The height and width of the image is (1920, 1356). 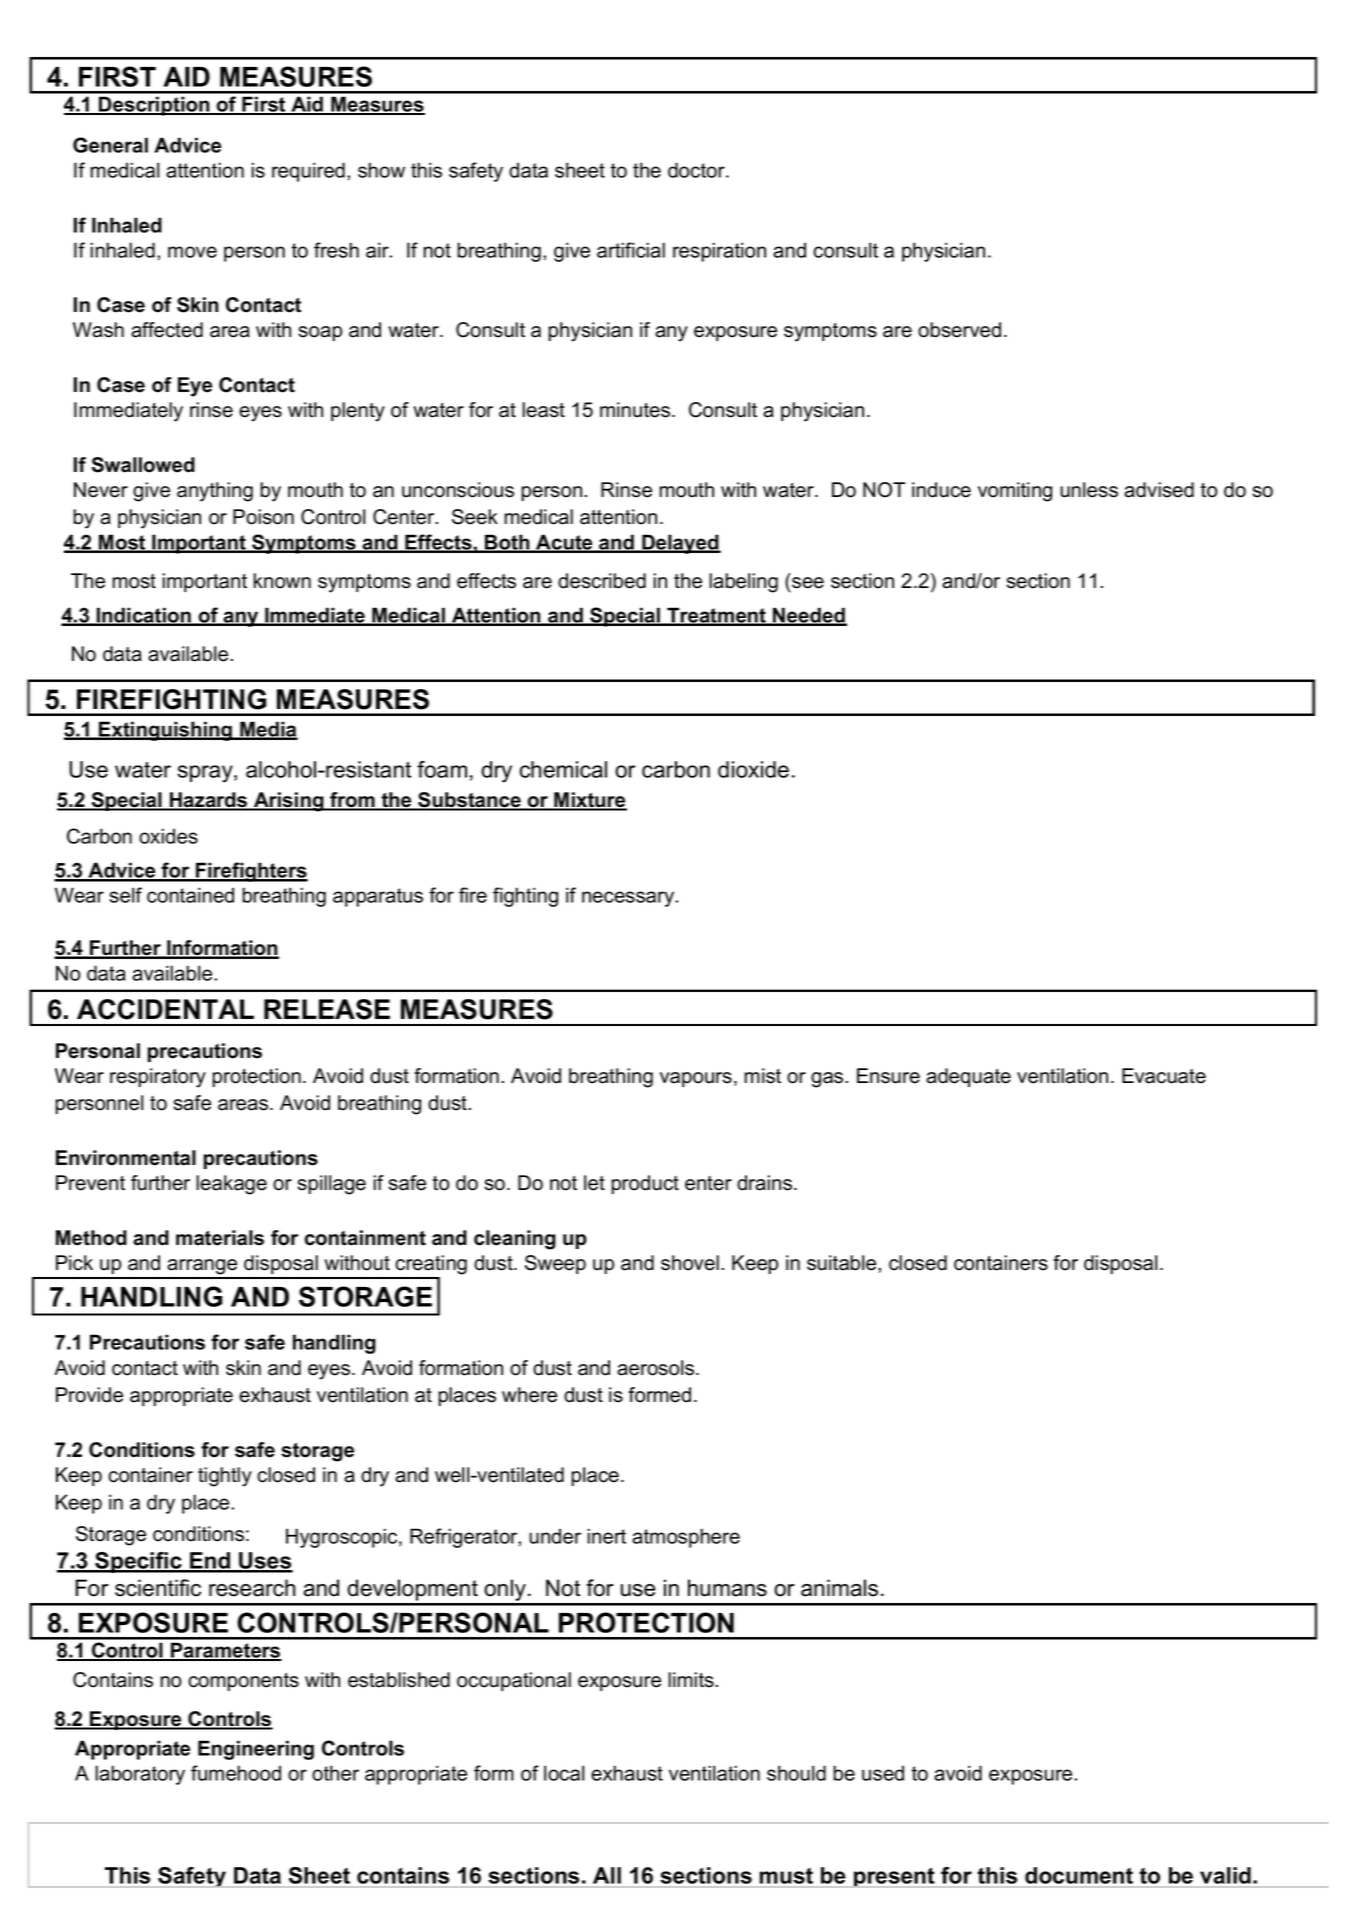 I want to click on described, so click(x=602, y=581).
